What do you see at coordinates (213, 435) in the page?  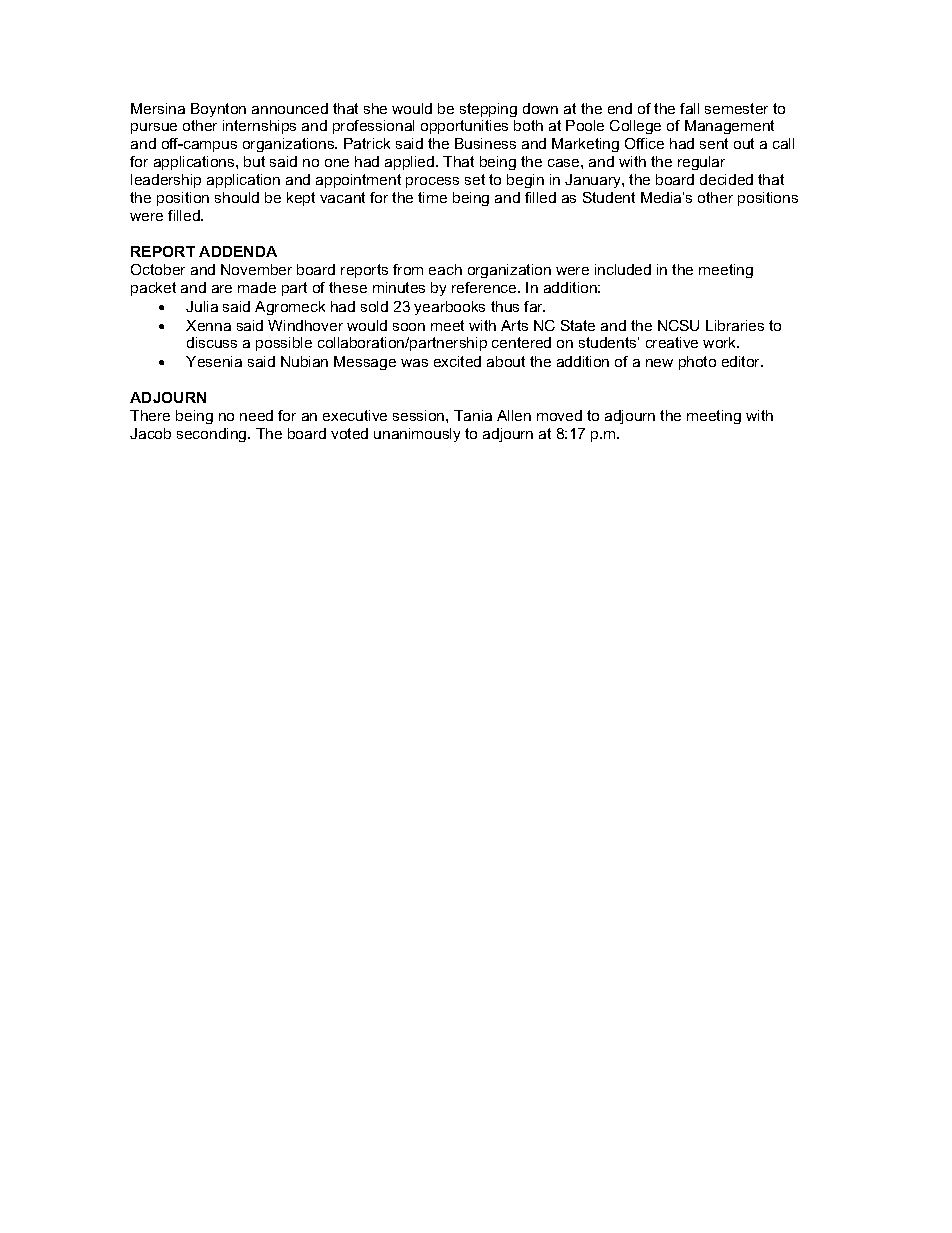 I see `seconding` at bounding box center [213, 435].
